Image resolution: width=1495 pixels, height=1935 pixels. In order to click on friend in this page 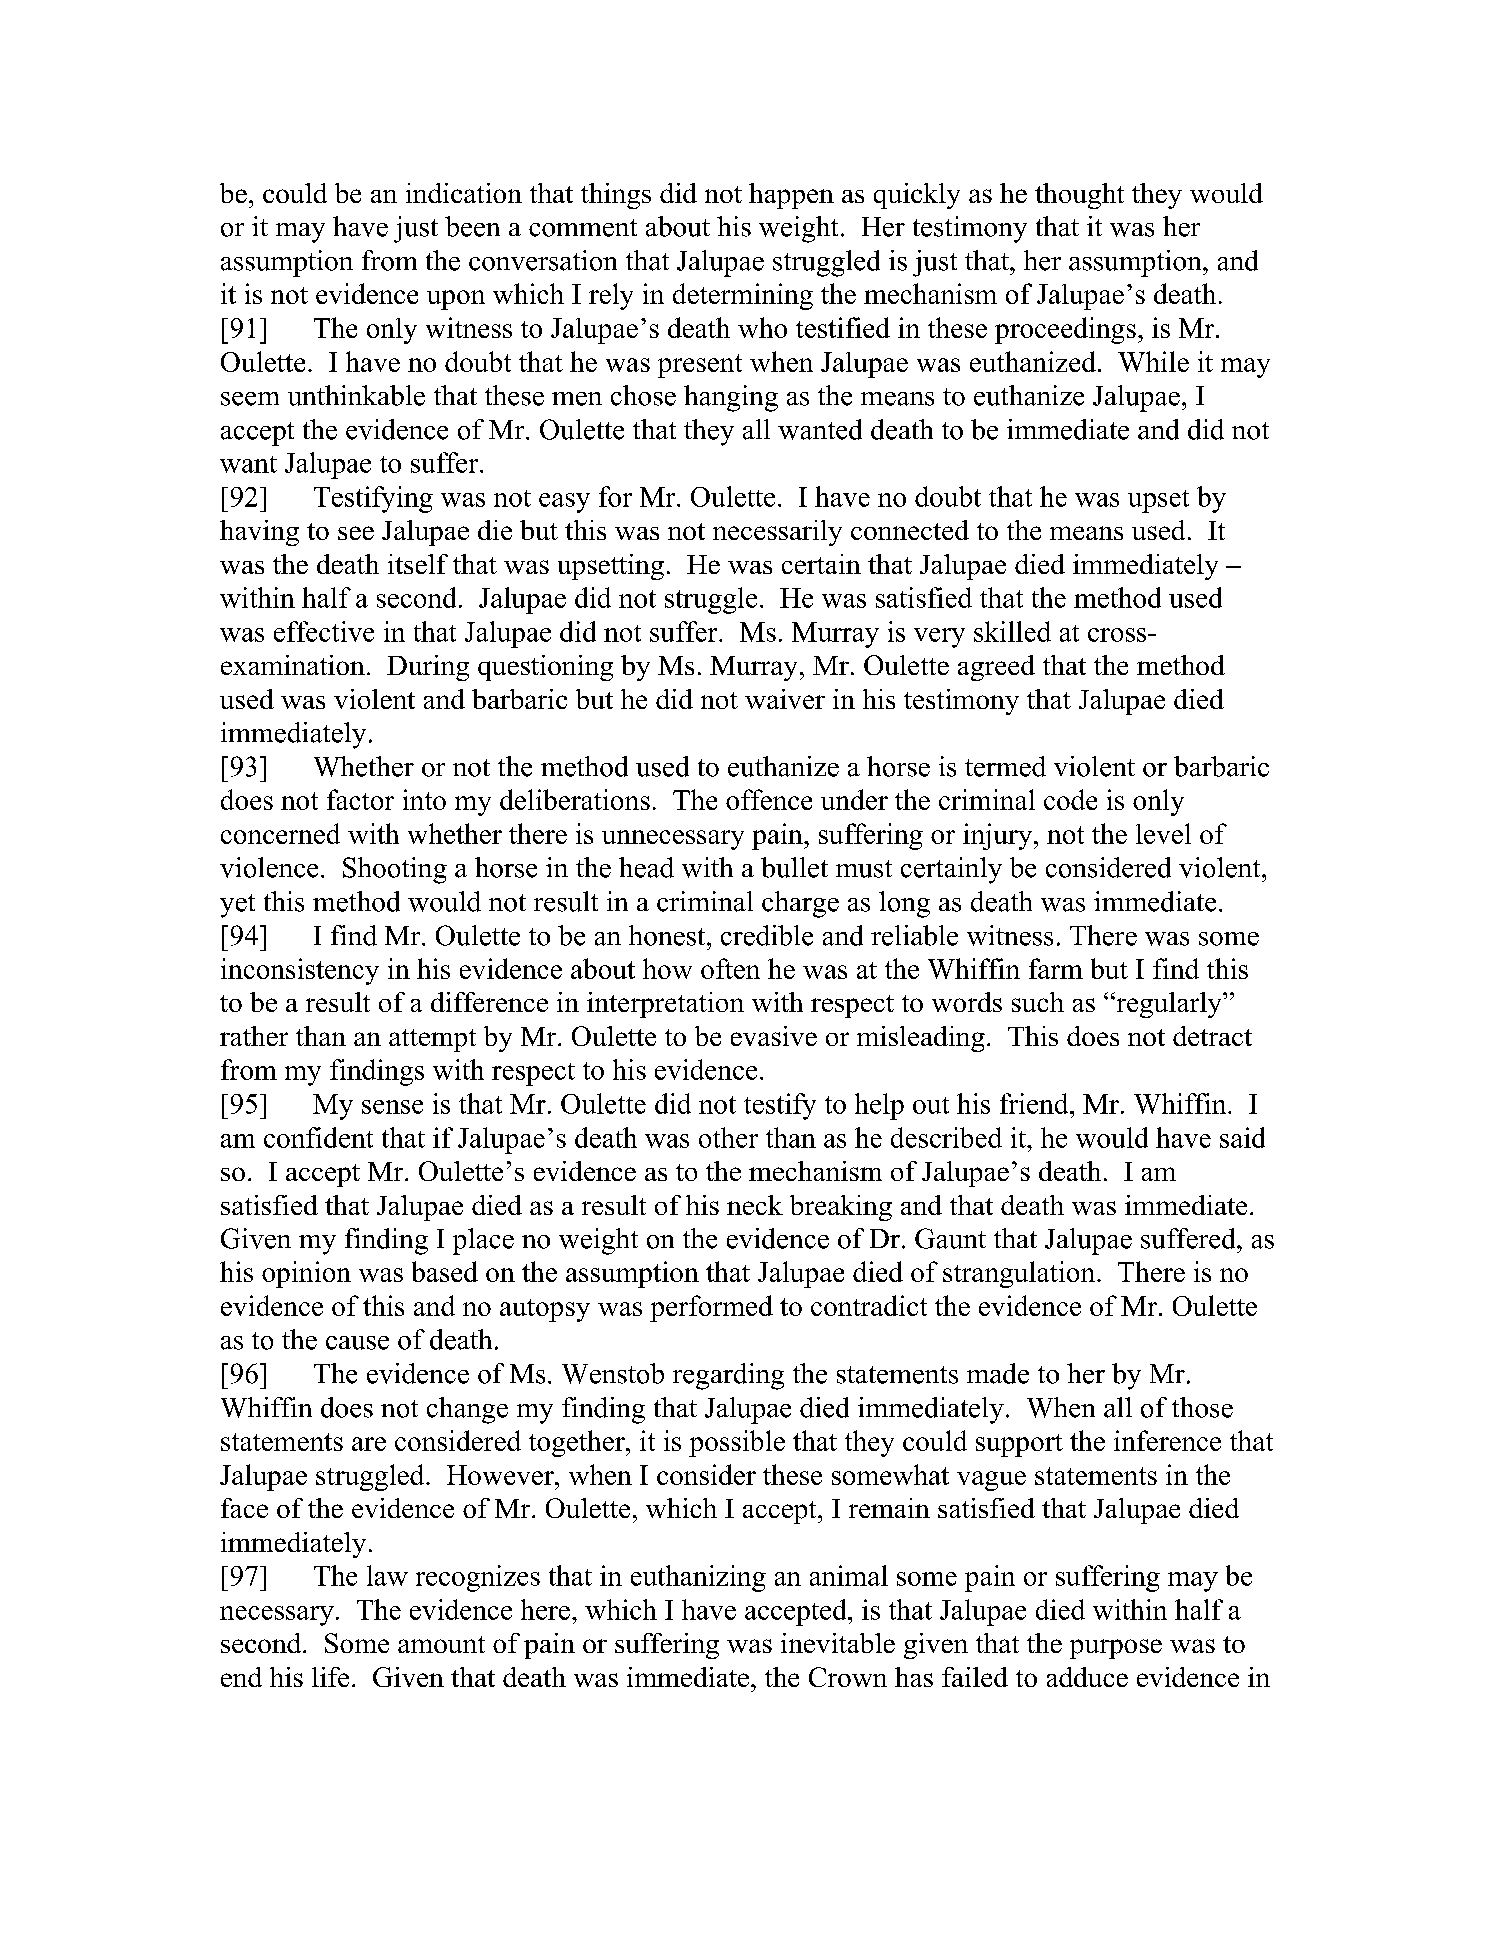, I will do `click(1035, 1103)`.
